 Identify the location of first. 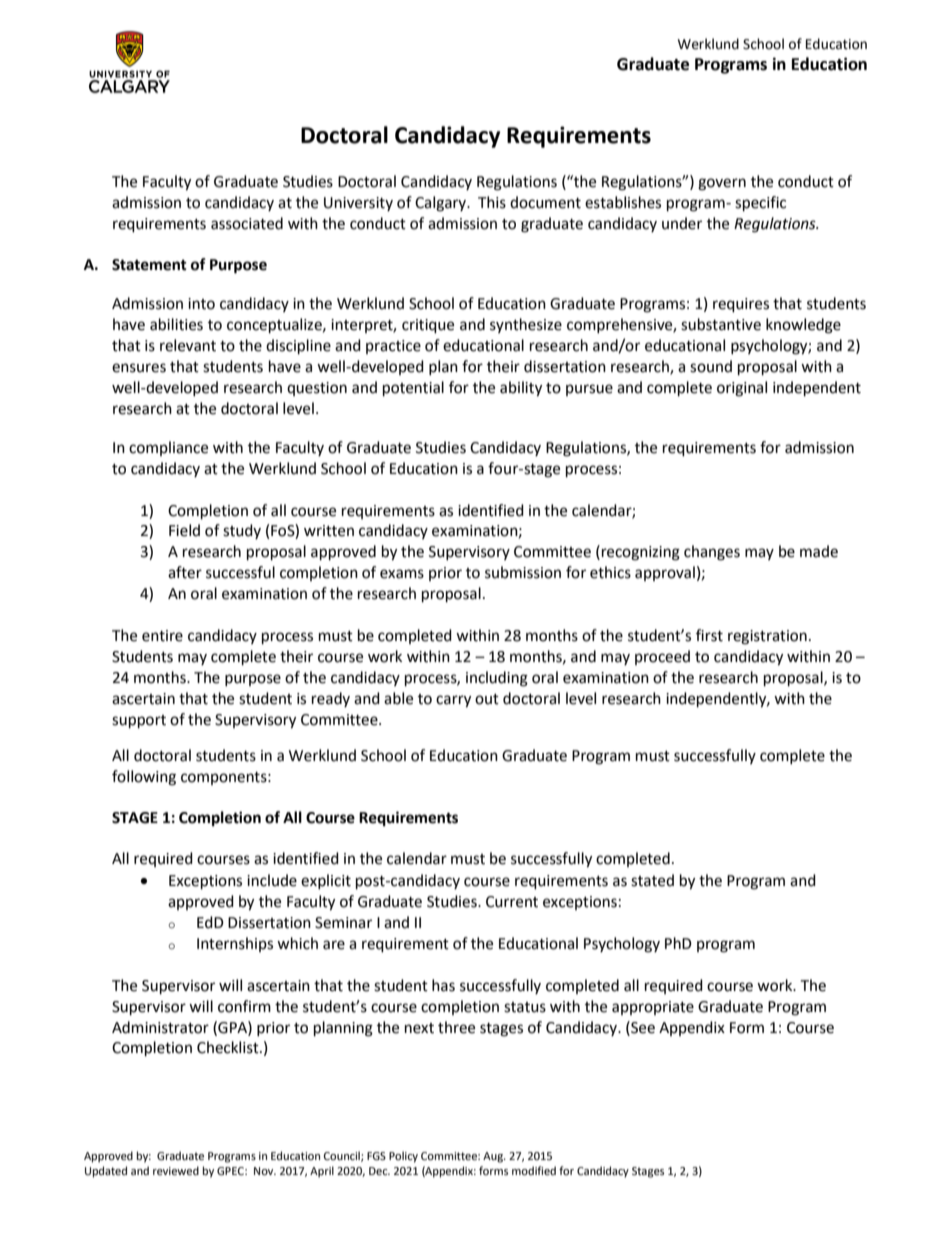
(709, 635).
